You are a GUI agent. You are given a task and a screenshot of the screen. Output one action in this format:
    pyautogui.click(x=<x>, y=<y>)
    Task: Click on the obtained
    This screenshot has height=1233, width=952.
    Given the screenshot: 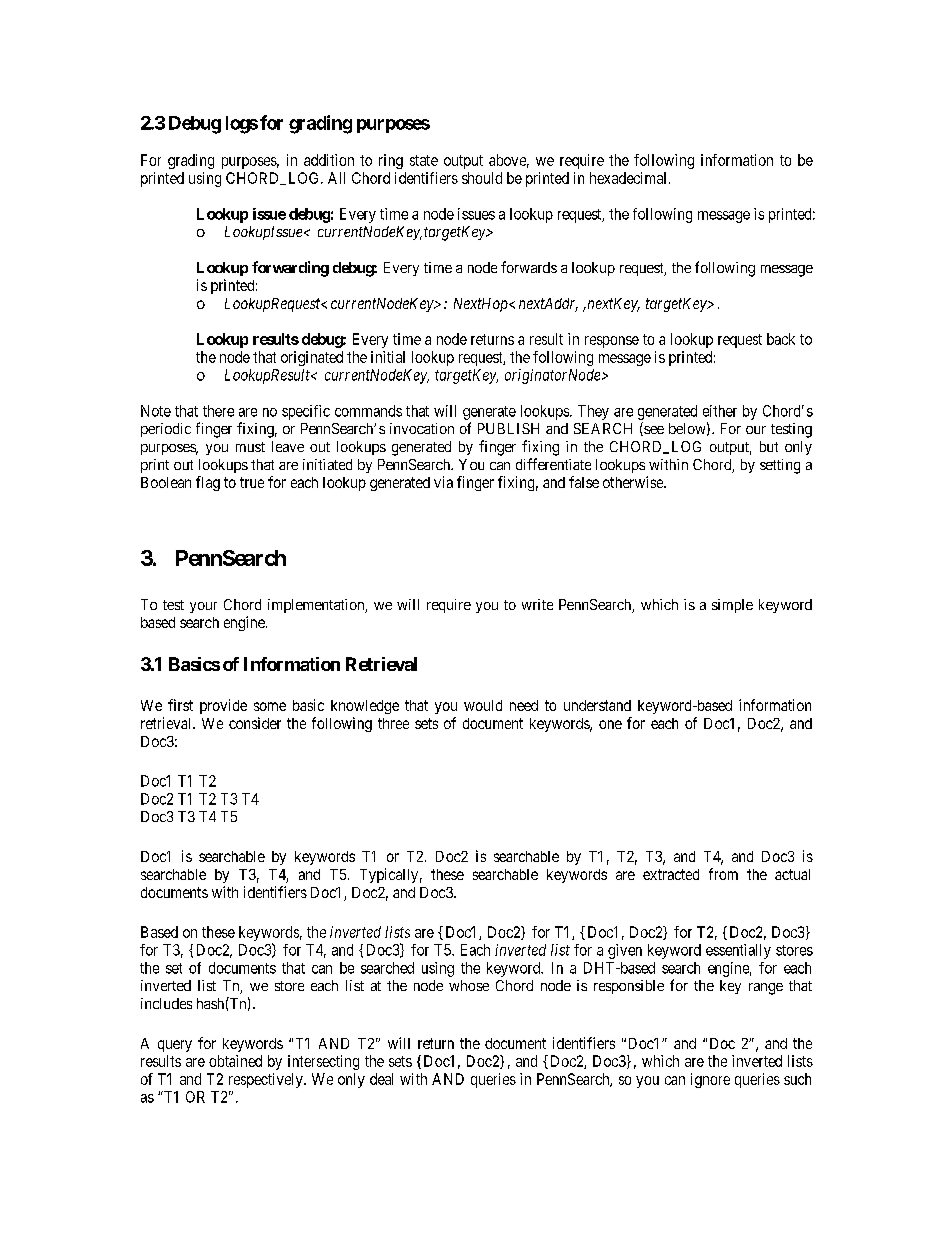 What is the action you would take?
    pyautogui.click(x=235, y=1061)
